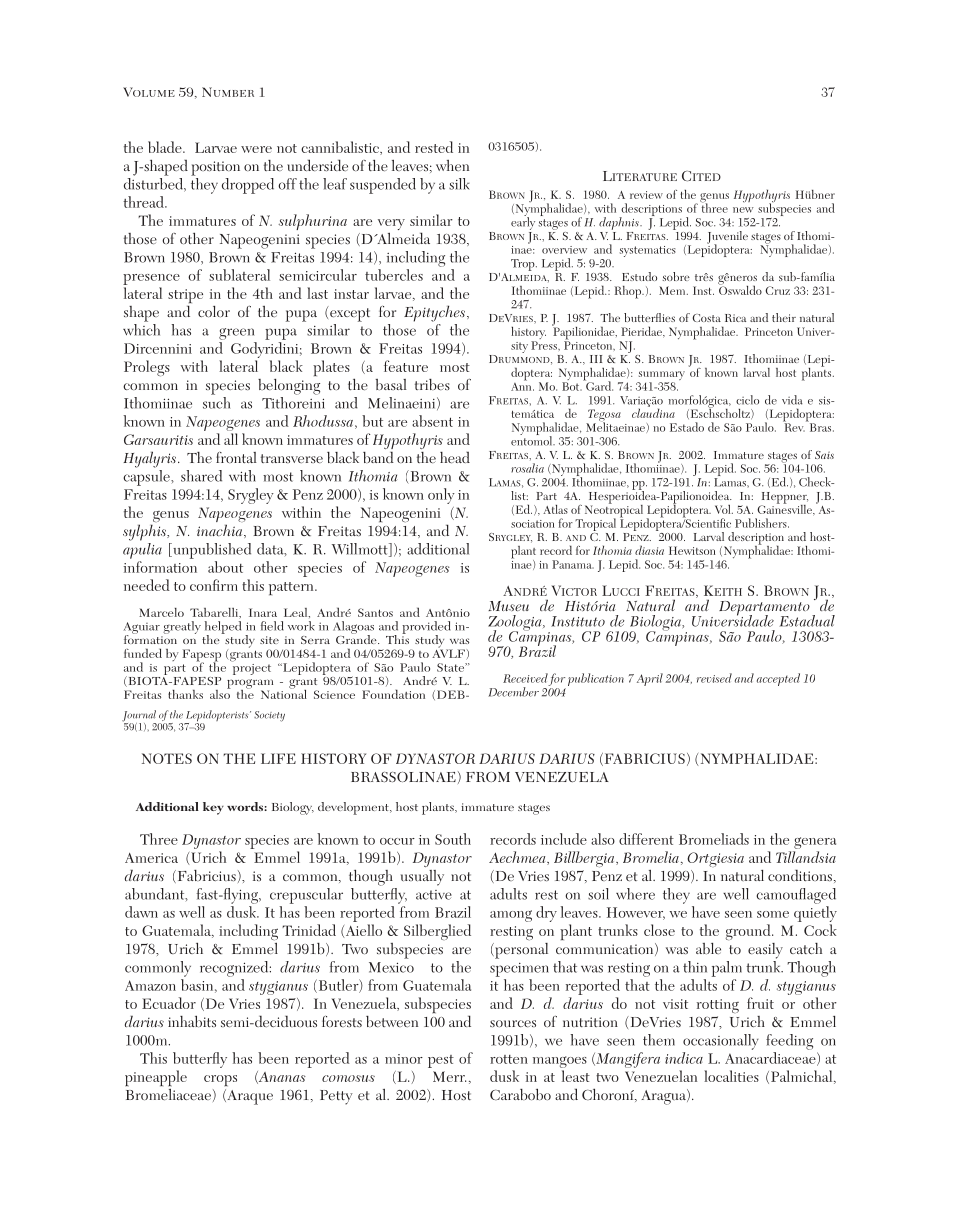 The height and width of the image is (1232, 958). Describe the element at coordinates (743, 210) in the image. I see `new` at that location.
